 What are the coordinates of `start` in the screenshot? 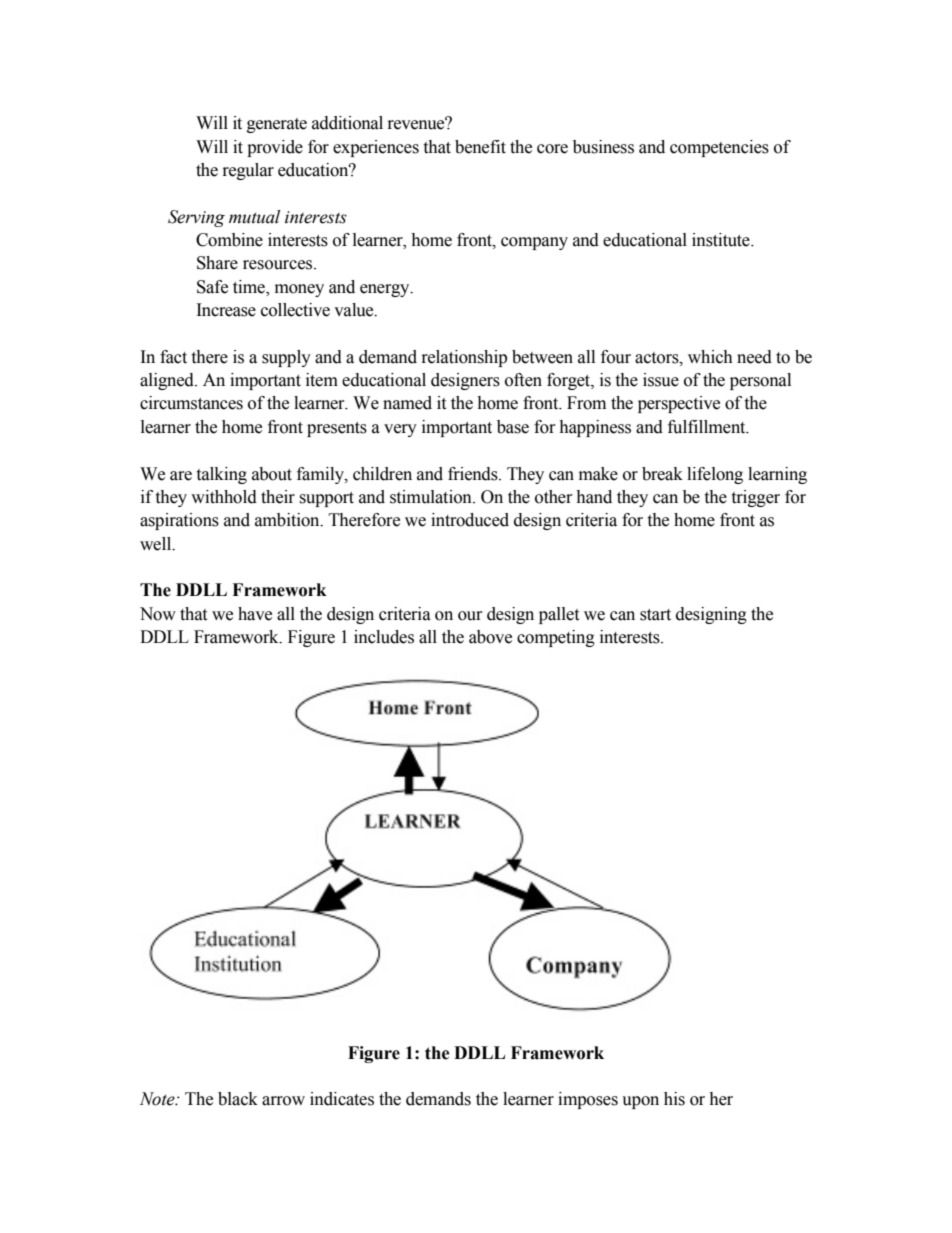 It's located at (655, 615).
